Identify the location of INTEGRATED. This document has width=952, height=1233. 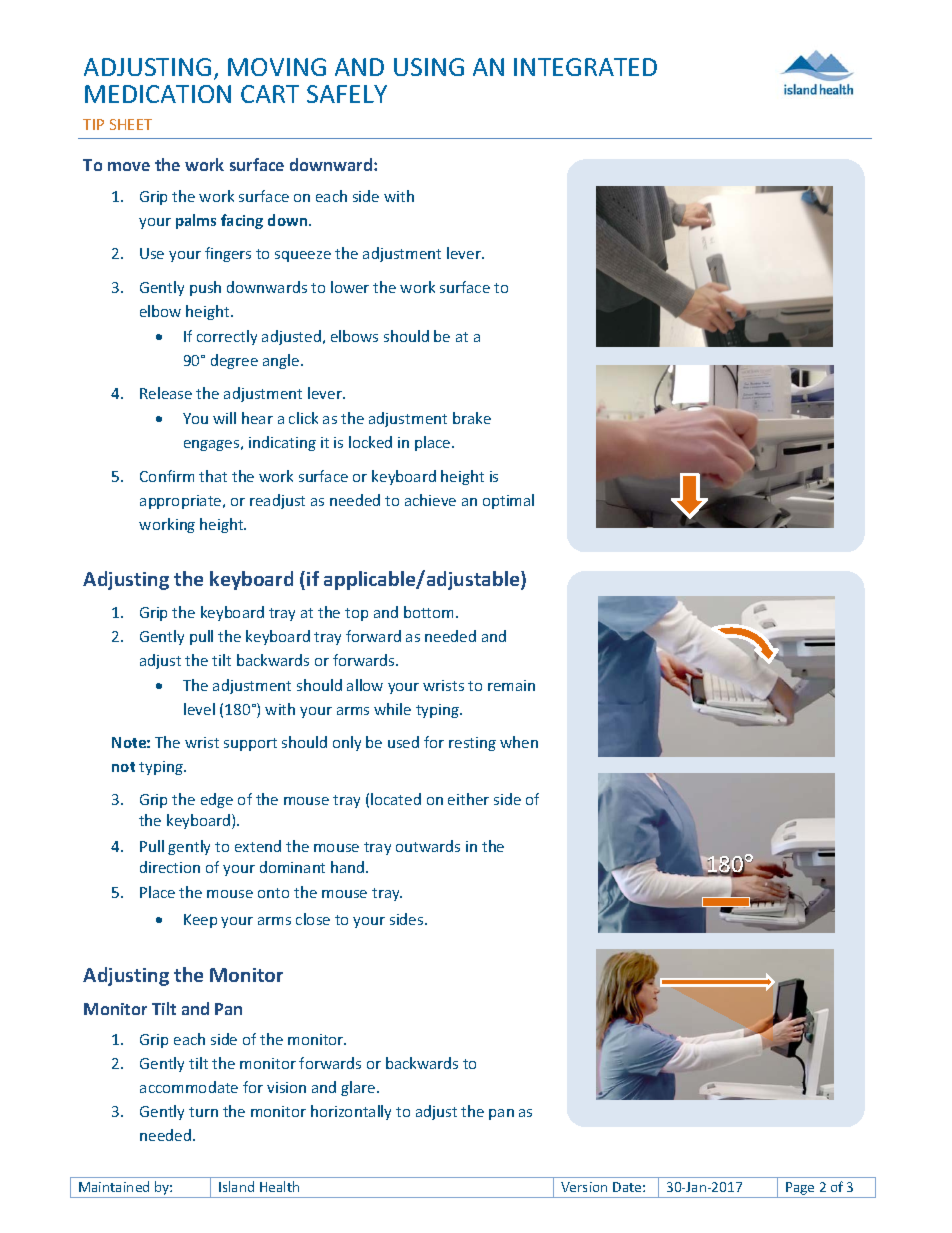
(585, 67).
